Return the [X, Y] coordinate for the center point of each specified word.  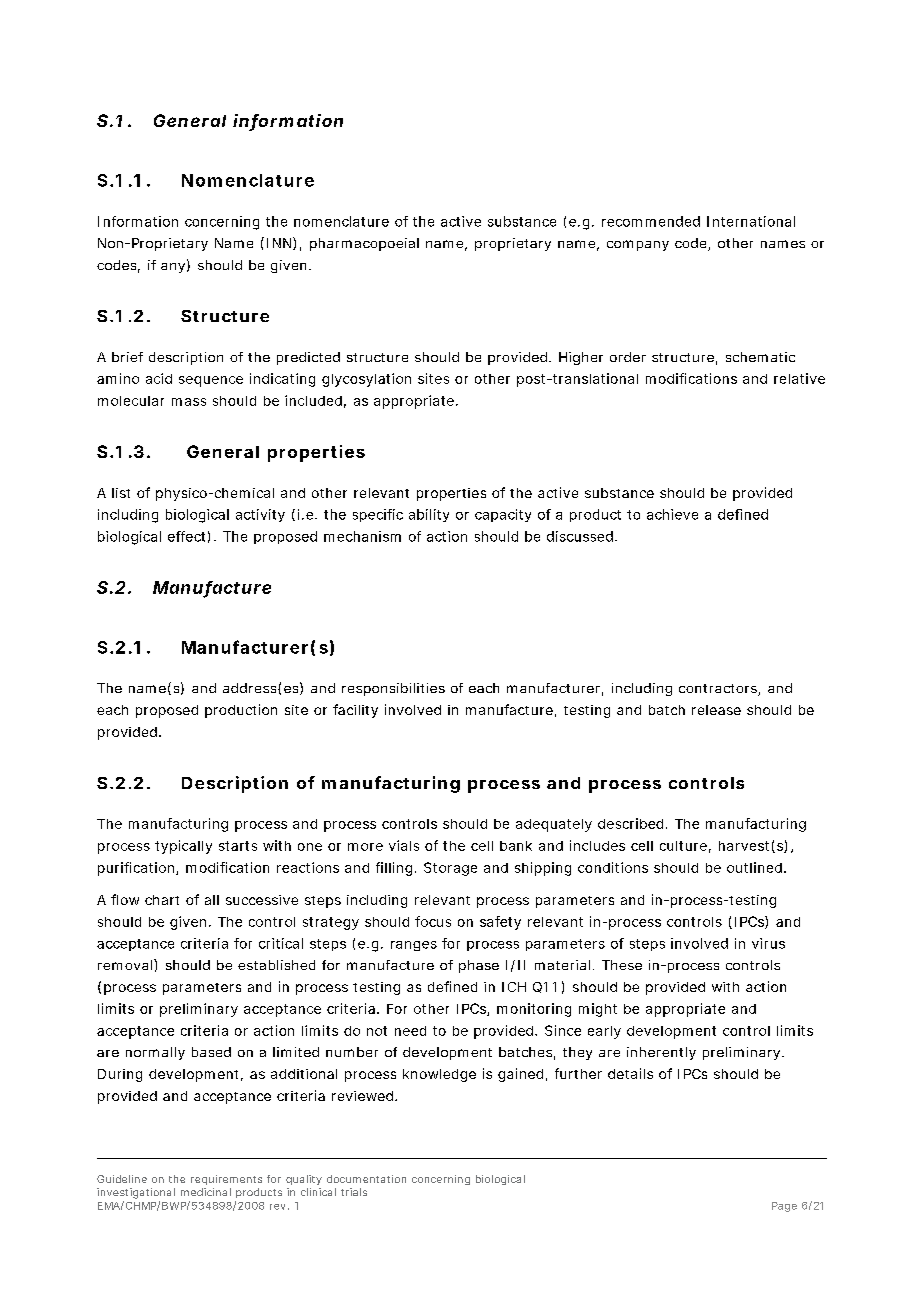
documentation [366, 1179]
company [638, 245]
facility [355, 711]
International [751, 221]
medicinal [206, 1192]
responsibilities [393, 689]
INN [279, 243]
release [716, 710]
